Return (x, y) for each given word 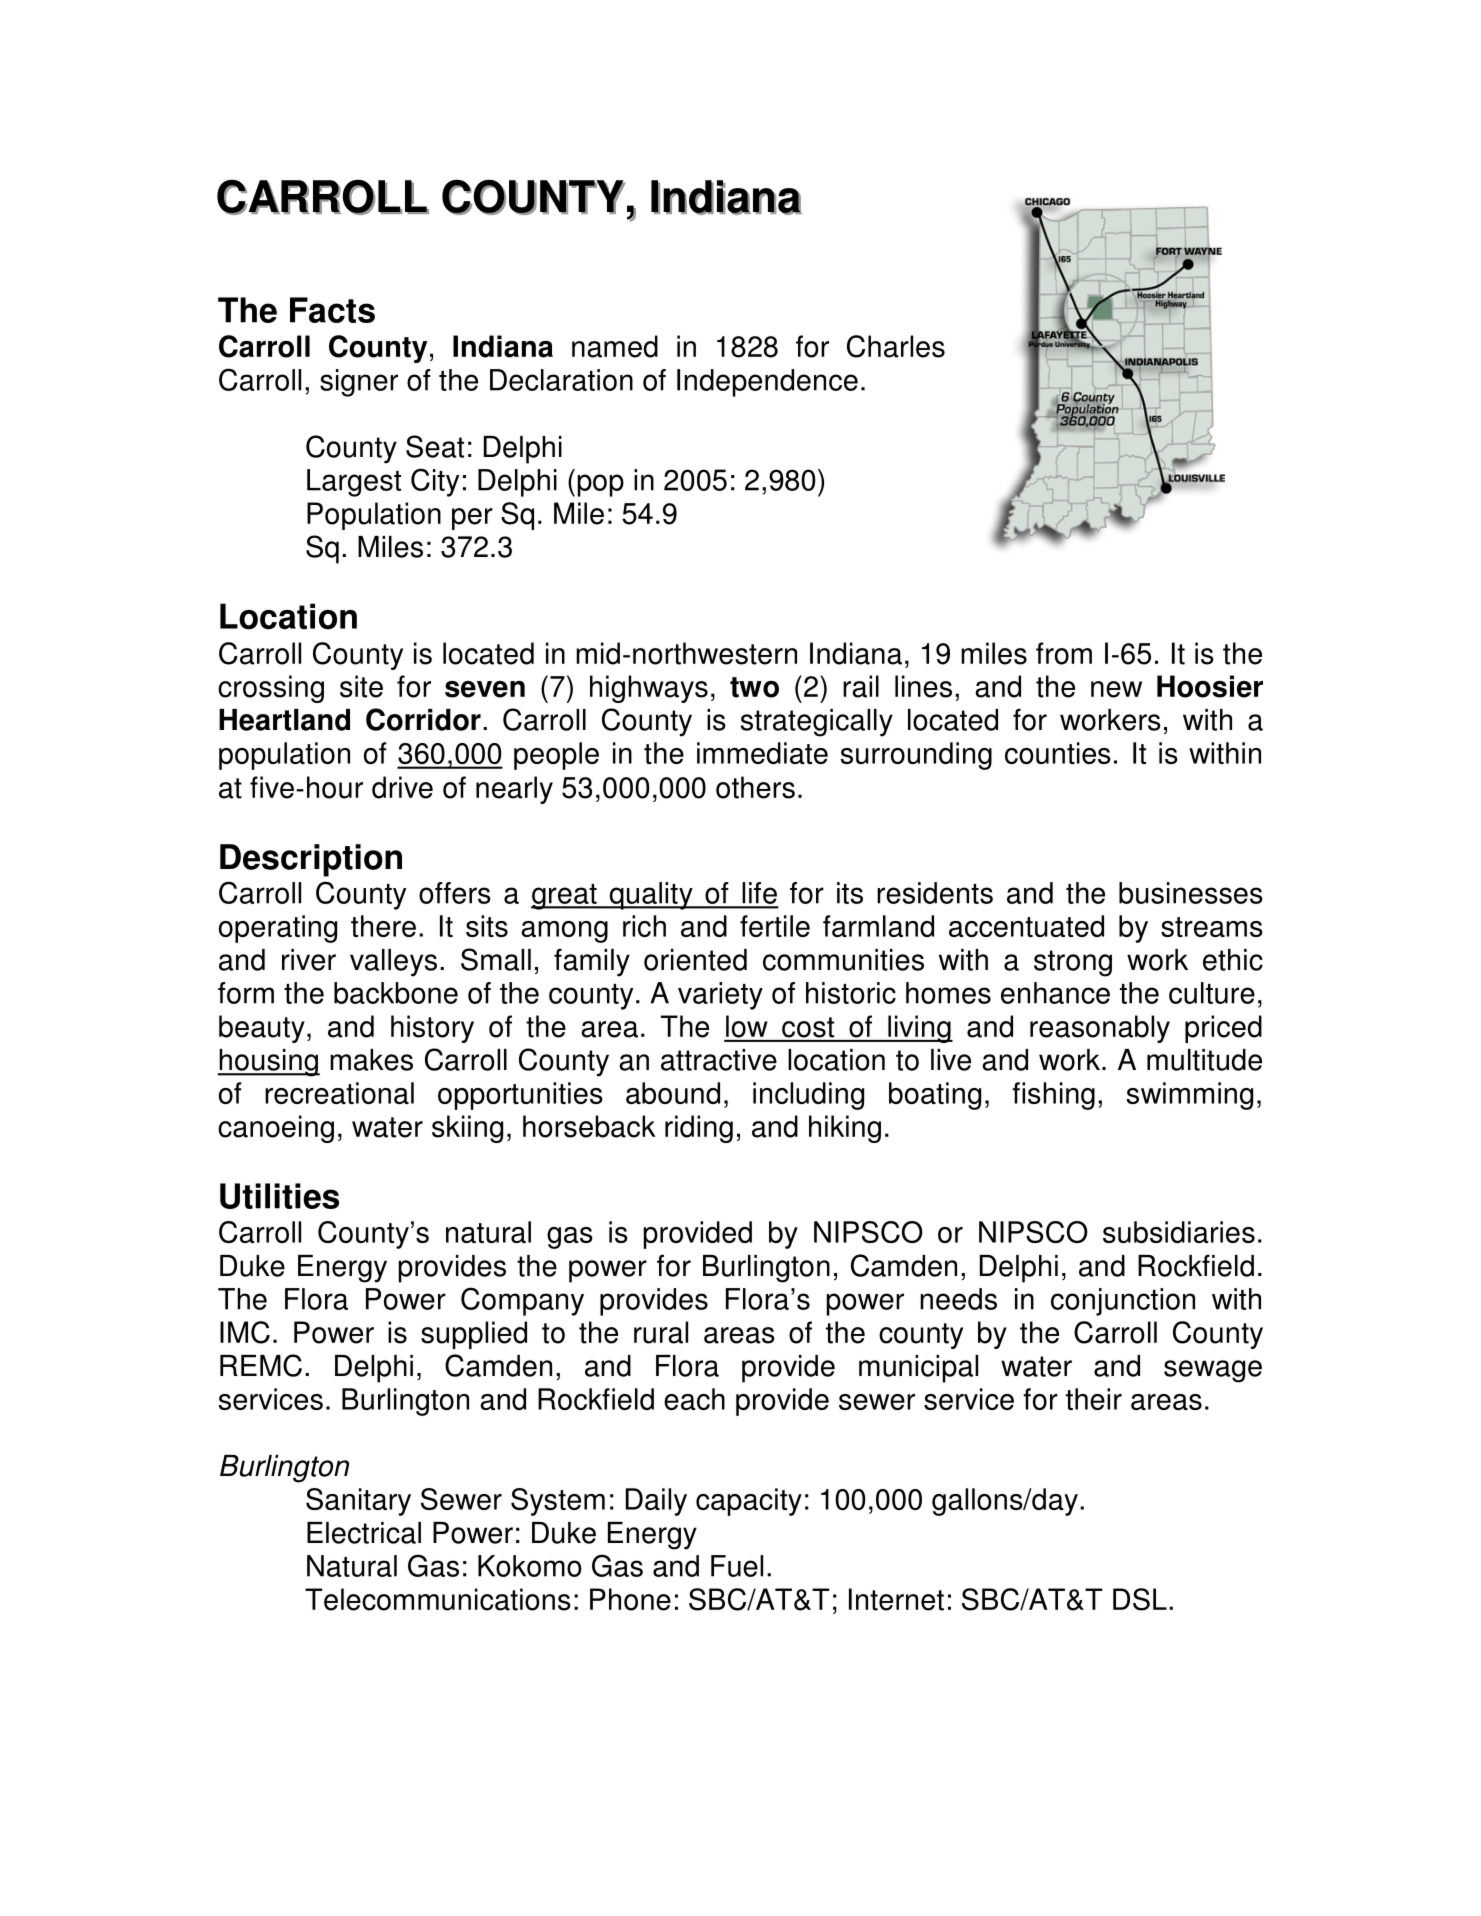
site (361, 686)
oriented (695, 960)
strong (1073, 963)
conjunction (1123, 1302)
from (1064, 653)
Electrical (364, 1533)
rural (661, 1332)
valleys (393, 963)
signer (359, 383)
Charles (896, 346)
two (754, 687)
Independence (767, 383)
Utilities (279, 1196)
